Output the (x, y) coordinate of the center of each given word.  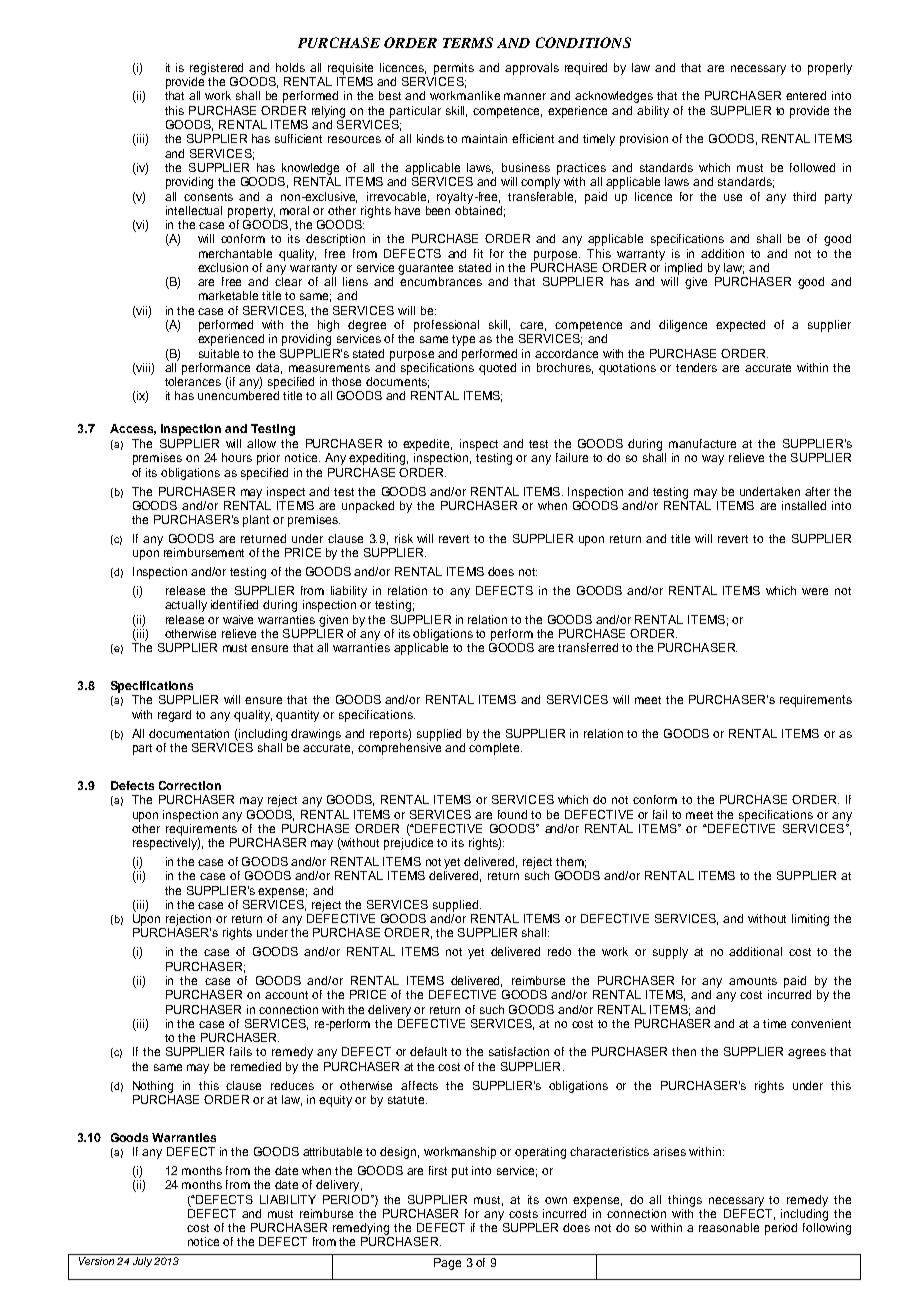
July (142, 1262)
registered (216, 69)
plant (256, 521)
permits (454, 69)
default (428, 1051)
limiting (810, 920)
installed (804, 505)
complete (495, 749)
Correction (190, 785)
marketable (228, 295)
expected (740, 326)
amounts (753, 981)
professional (446, 326)
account (286, 995)
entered (806, 95)
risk (404, 538)
